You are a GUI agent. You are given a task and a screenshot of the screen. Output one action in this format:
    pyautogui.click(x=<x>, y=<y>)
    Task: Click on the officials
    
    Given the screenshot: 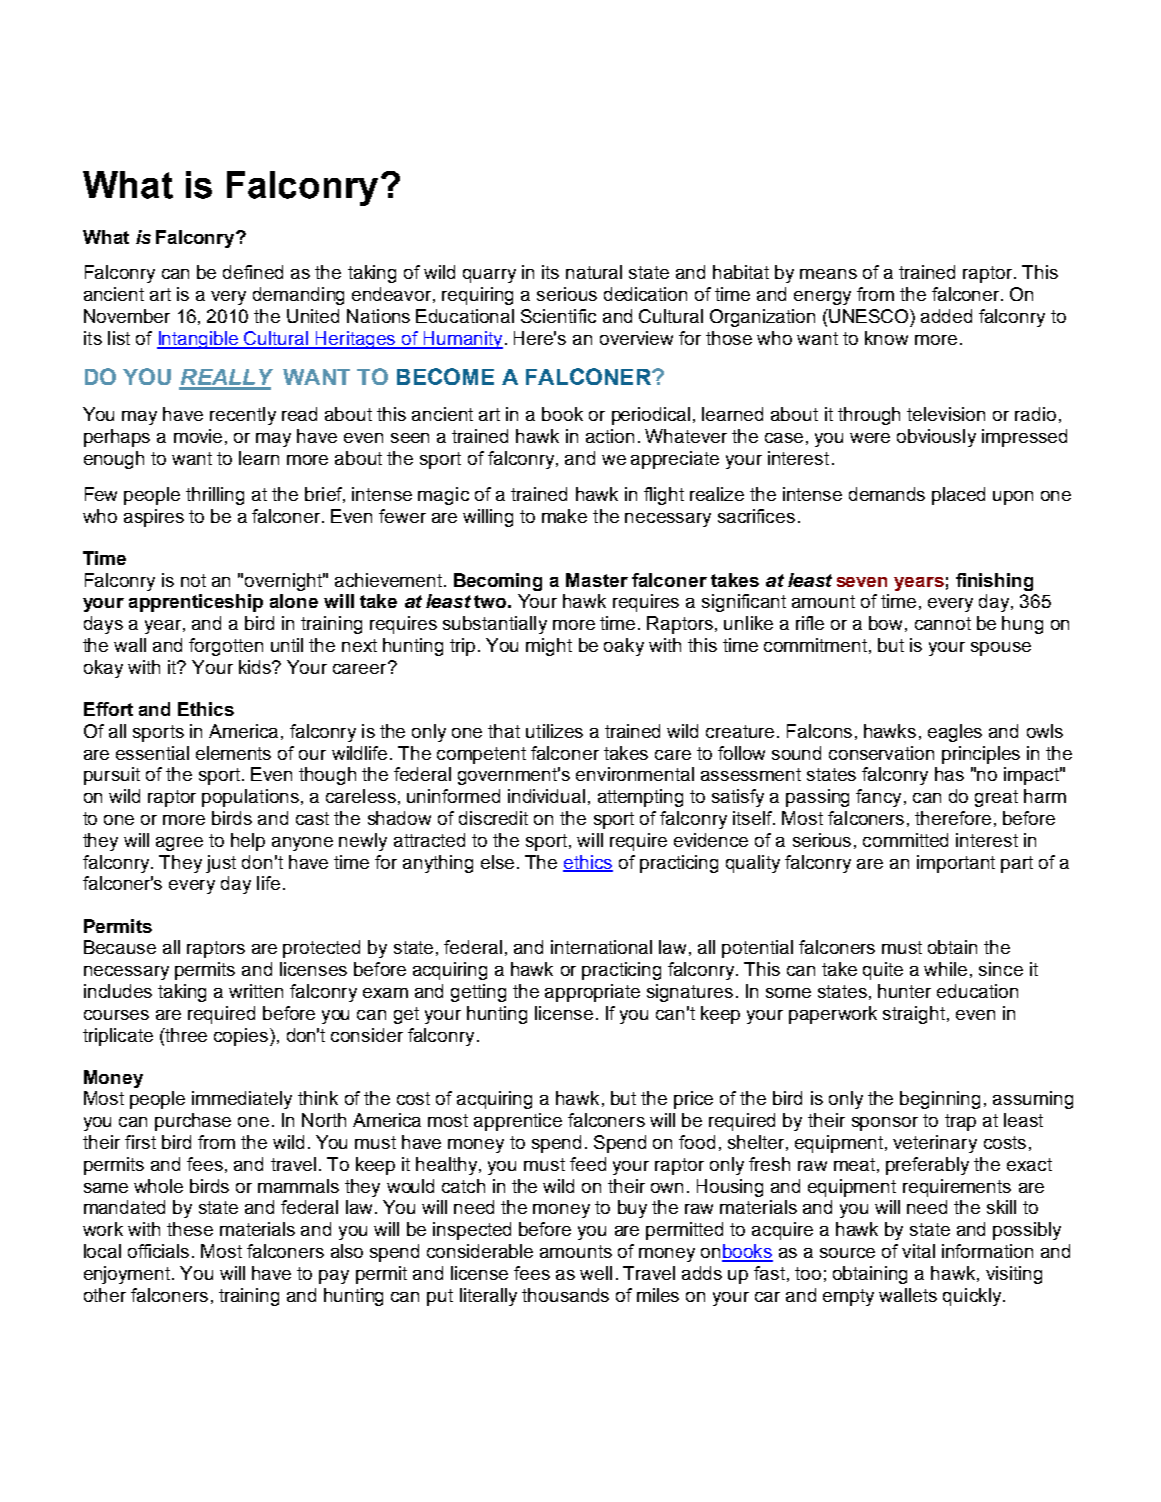 What is the action you would take?
    pyautogui.click(x=158, y=1251)
